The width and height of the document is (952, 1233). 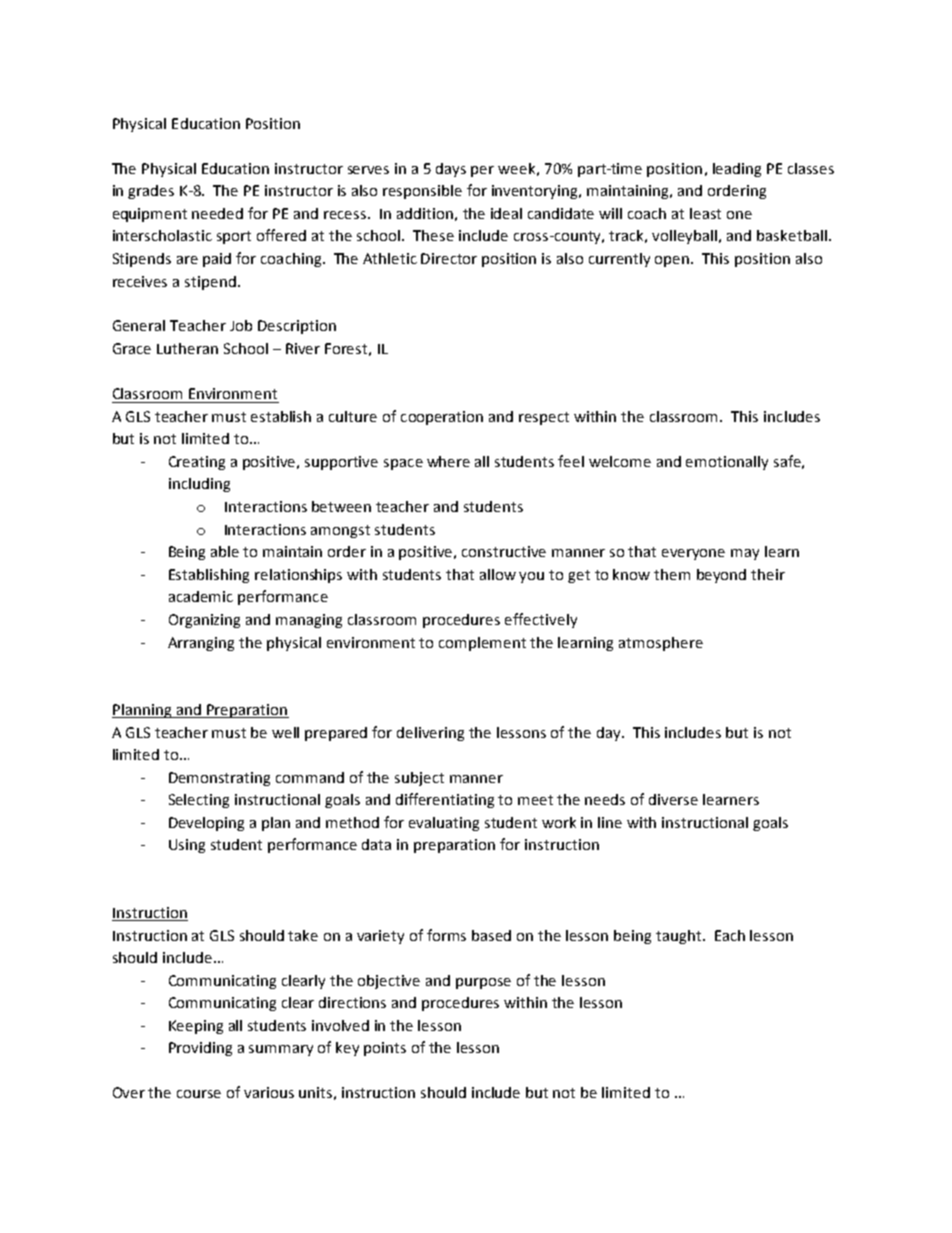 What do you see at coordinates (204, 621) in the document?
I see `Organizing` at bounding box center [204, 621].
